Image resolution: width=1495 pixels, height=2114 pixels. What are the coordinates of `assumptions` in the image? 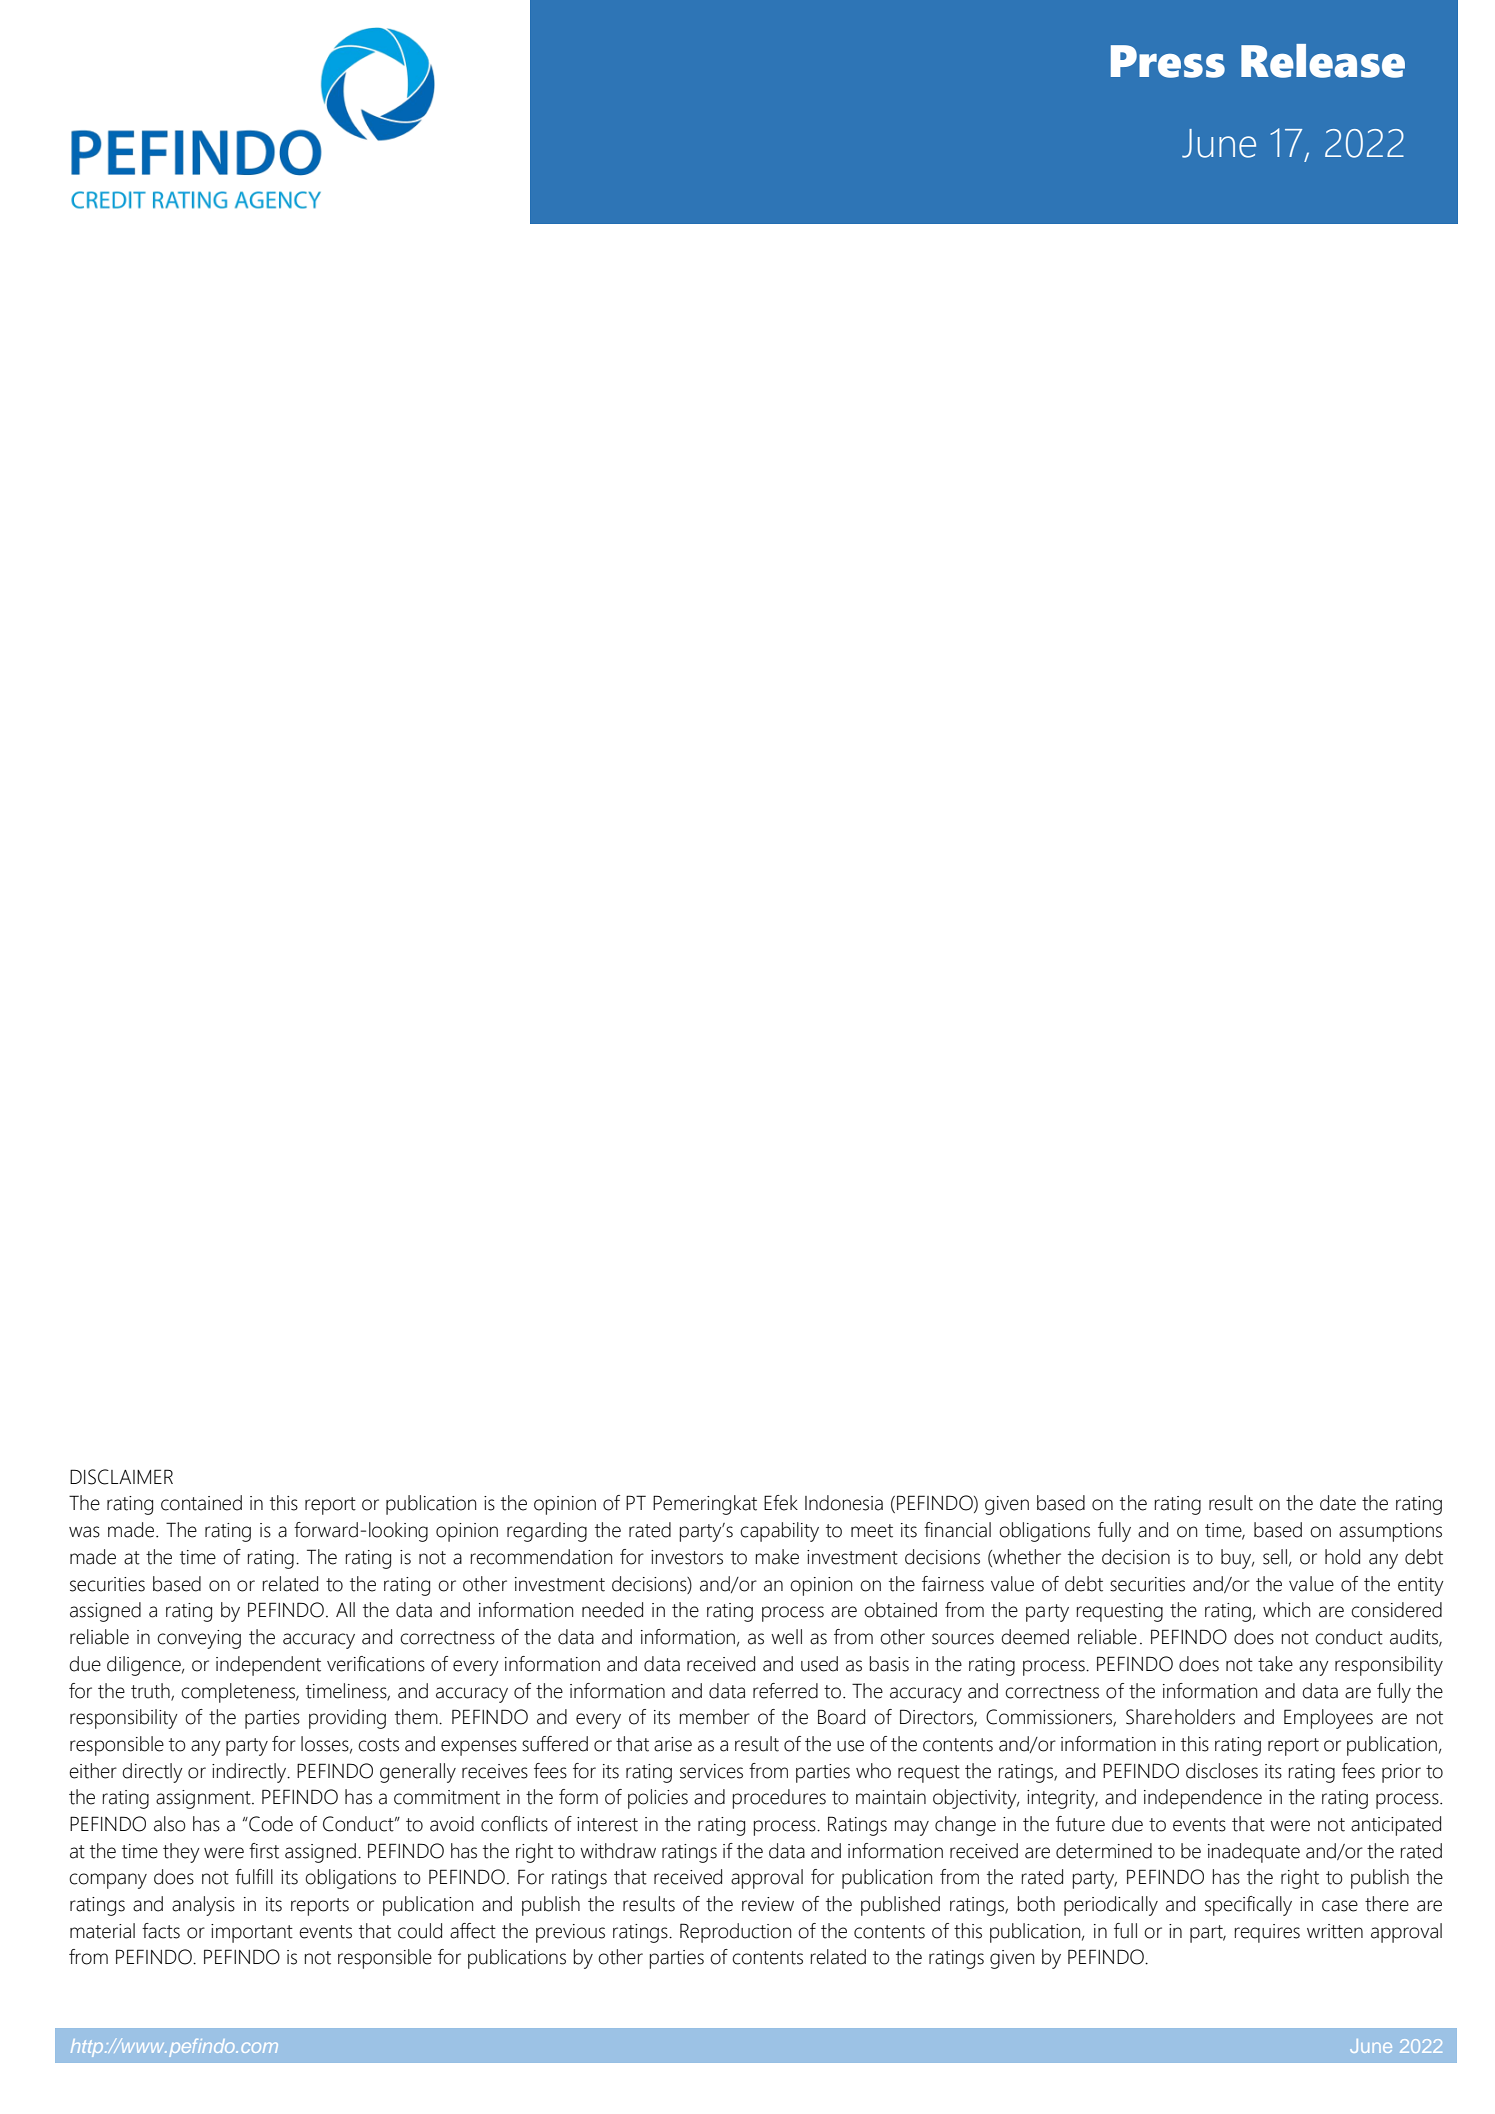 It's located at (1390, 1532).
